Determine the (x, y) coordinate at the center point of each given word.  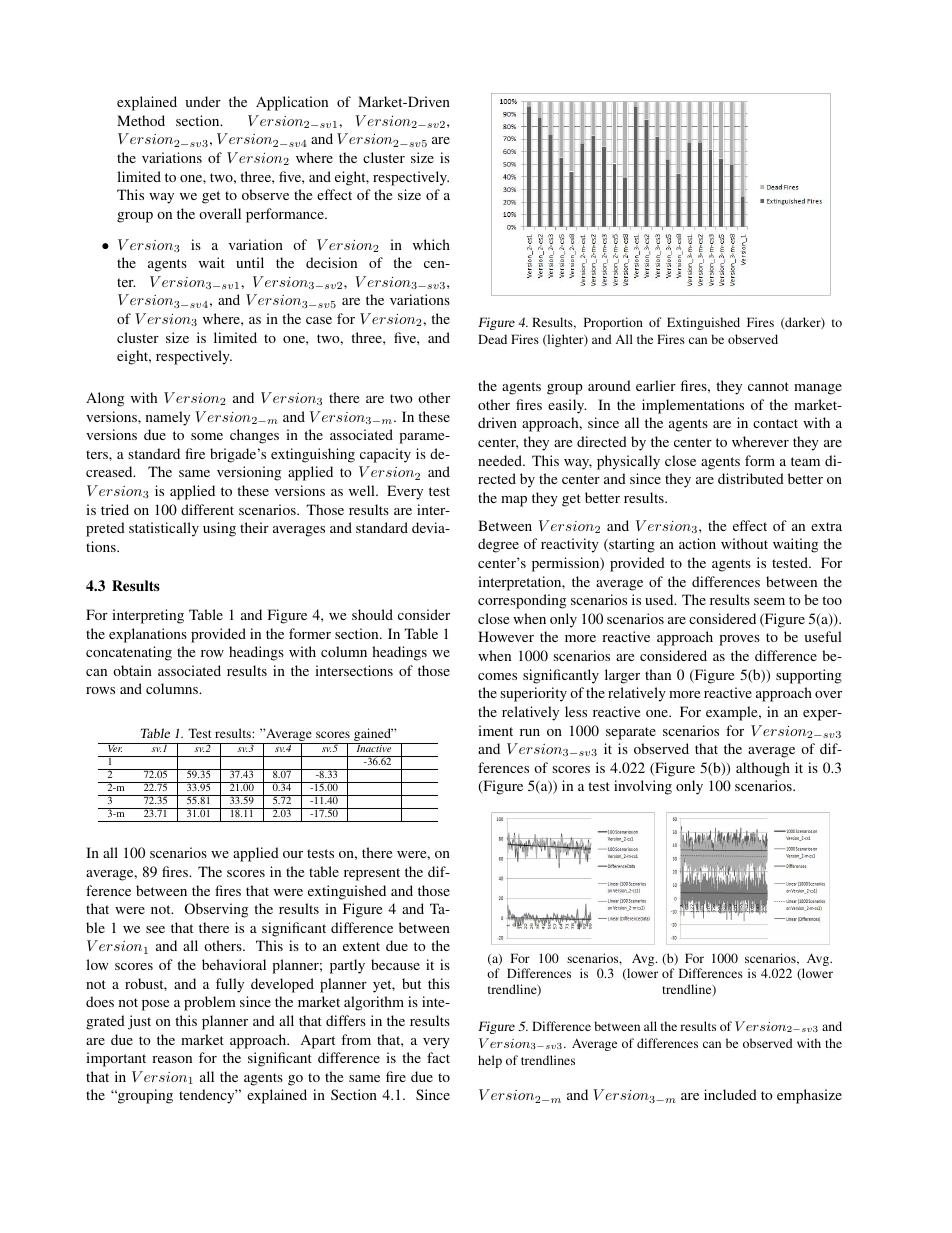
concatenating (129, 653)
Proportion (613, 323)
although (763, 769)
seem (769, 601)
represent (372, 874)
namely (168, 418)
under (203, 101)
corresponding (522, 601)
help (490, 1061)
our (293, 854)
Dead (492, 339)
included (730, 1094)
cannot (768, 386)
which (431, 244)
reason (172, 1059)
